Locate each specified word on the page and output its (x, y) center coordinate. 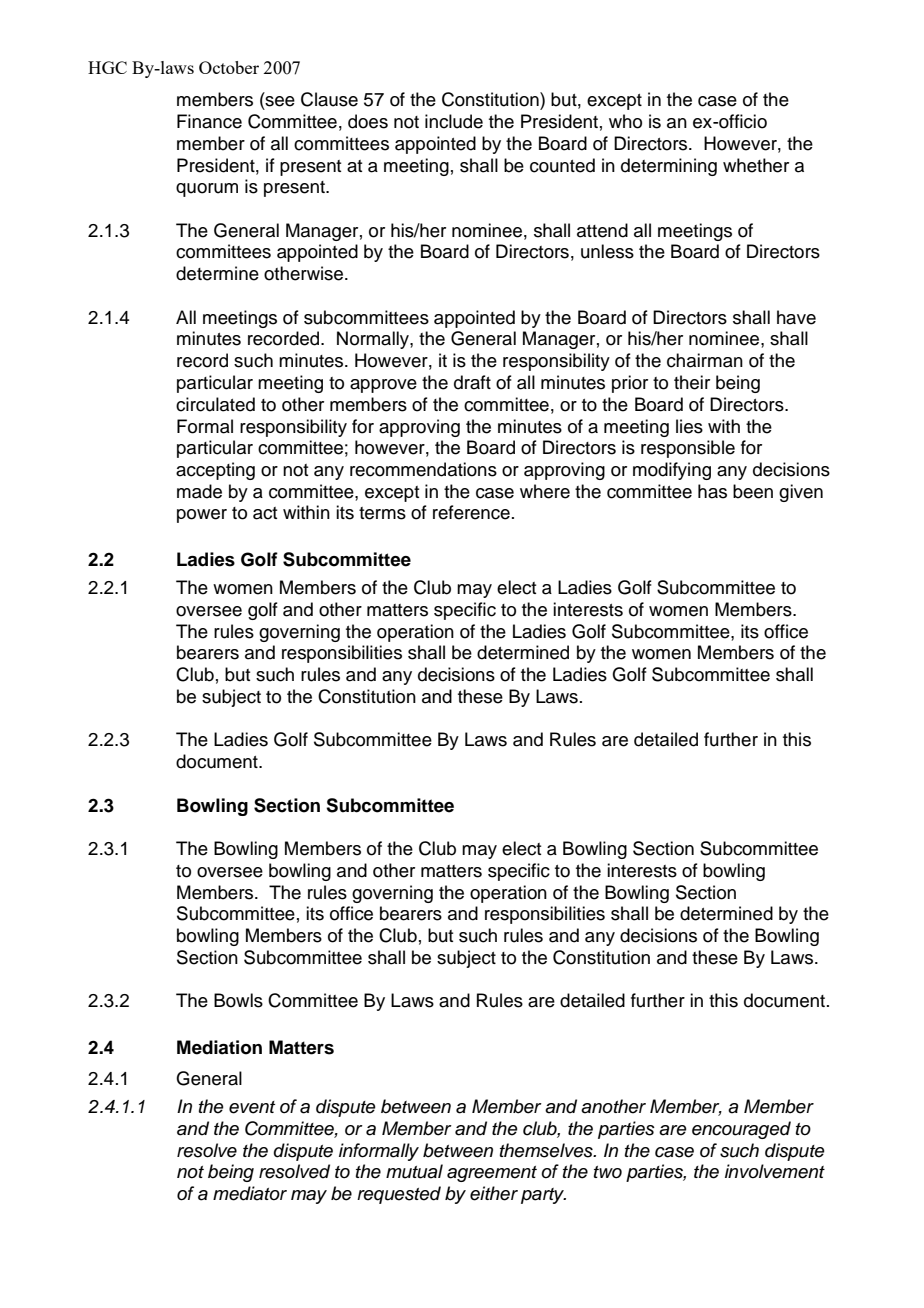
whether (756, 165)
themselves (547, 1150)
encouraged (741, 1130)
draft (472, 382)
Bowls (238, 1000)
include (454, 121)
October (229, 67)
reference (471, 512)
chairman (705, 360)
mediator (250, 1193)
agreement (492, 1174)
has (712, 491)
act (265, 513)
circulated (215, 404)
